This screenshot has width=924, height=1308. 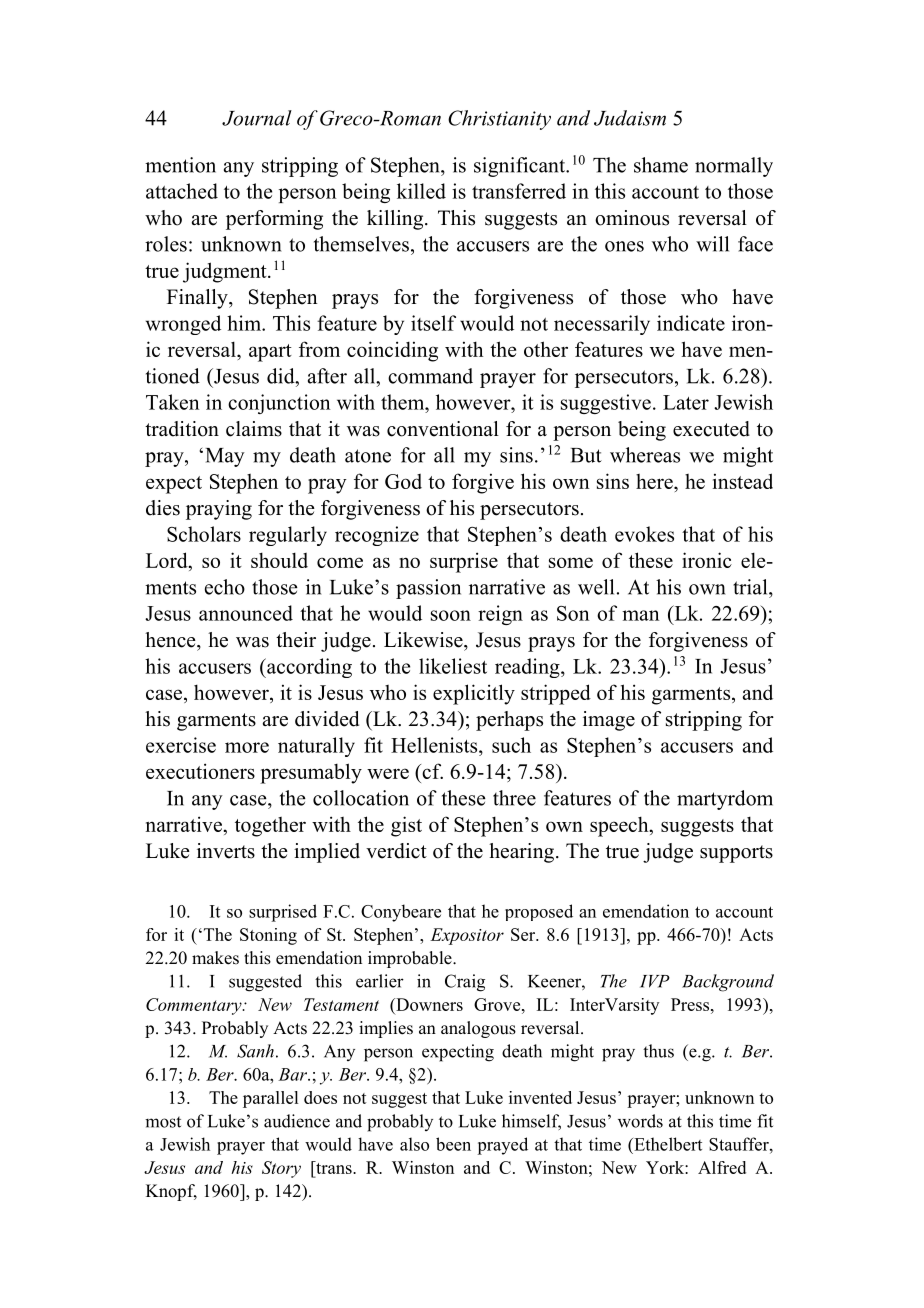 What do you see at coordinates (686, 402) in the screenshot?
I see `Later` at bounding box center [686, 402].
